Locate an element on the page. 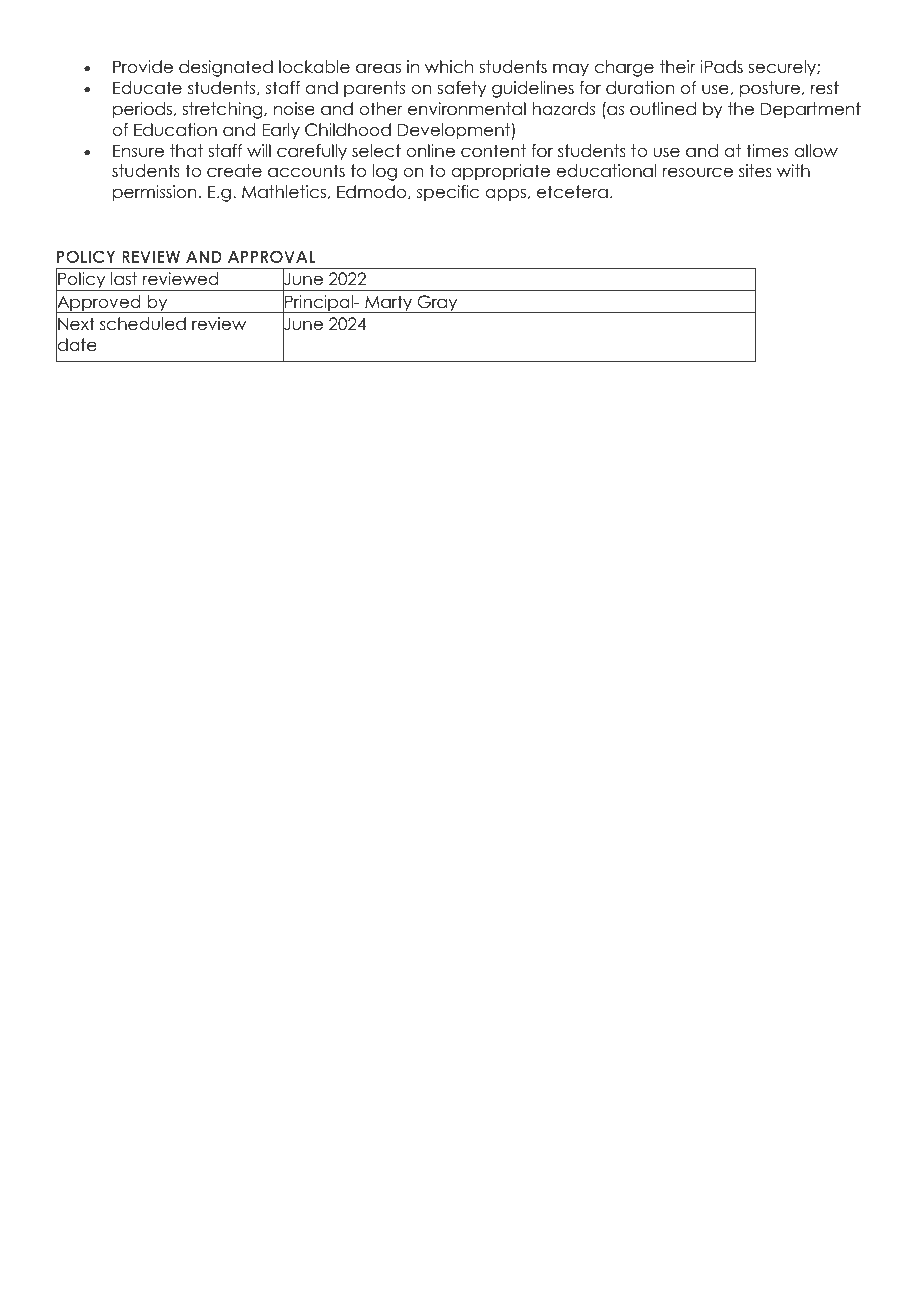 The width and height of the page is (924, 1309). etcetera is located at coordinates (572, 192).
